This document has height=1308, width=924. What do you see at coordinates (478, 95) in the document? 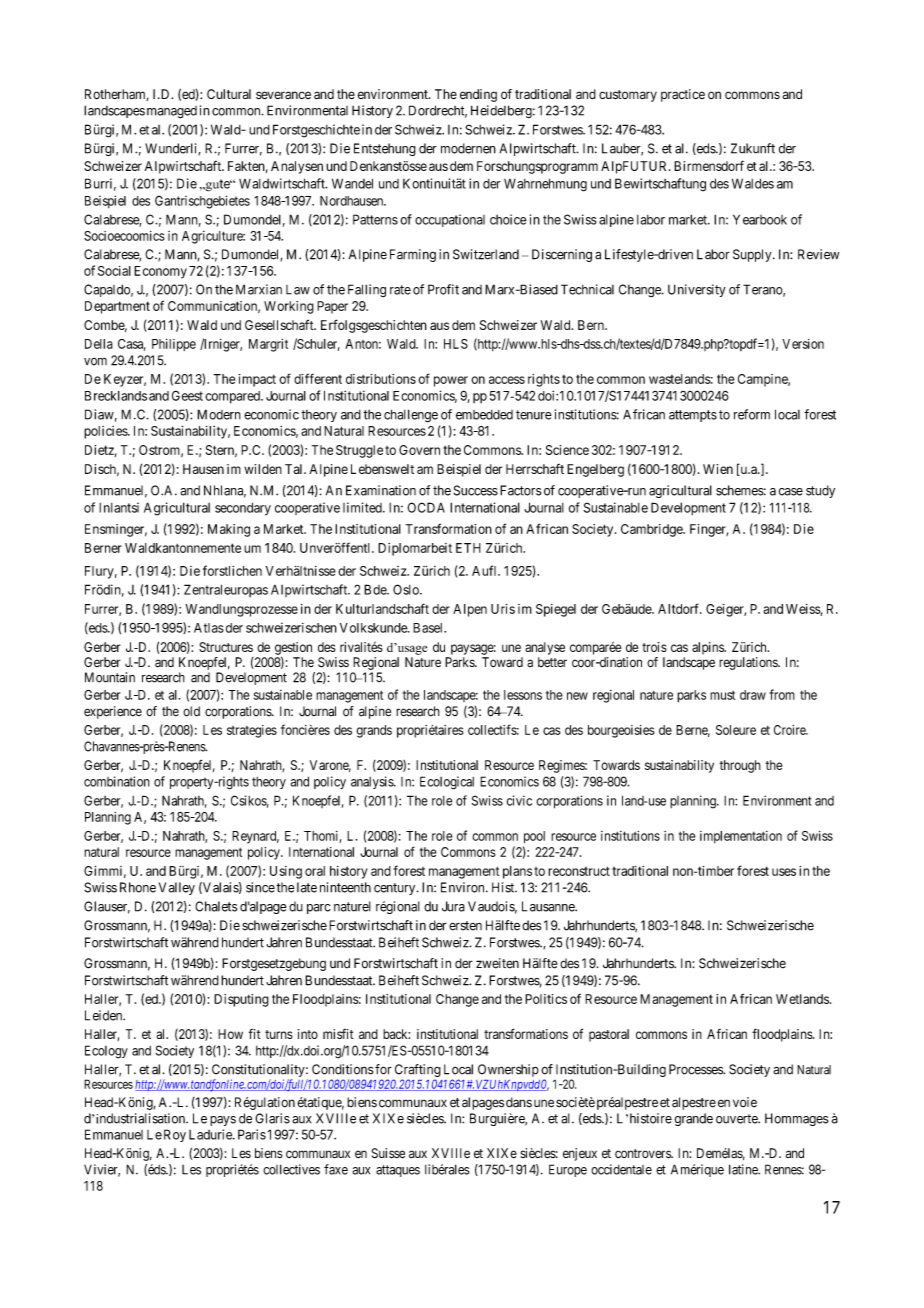
I see `ending` at bounding box center [478, 95].
